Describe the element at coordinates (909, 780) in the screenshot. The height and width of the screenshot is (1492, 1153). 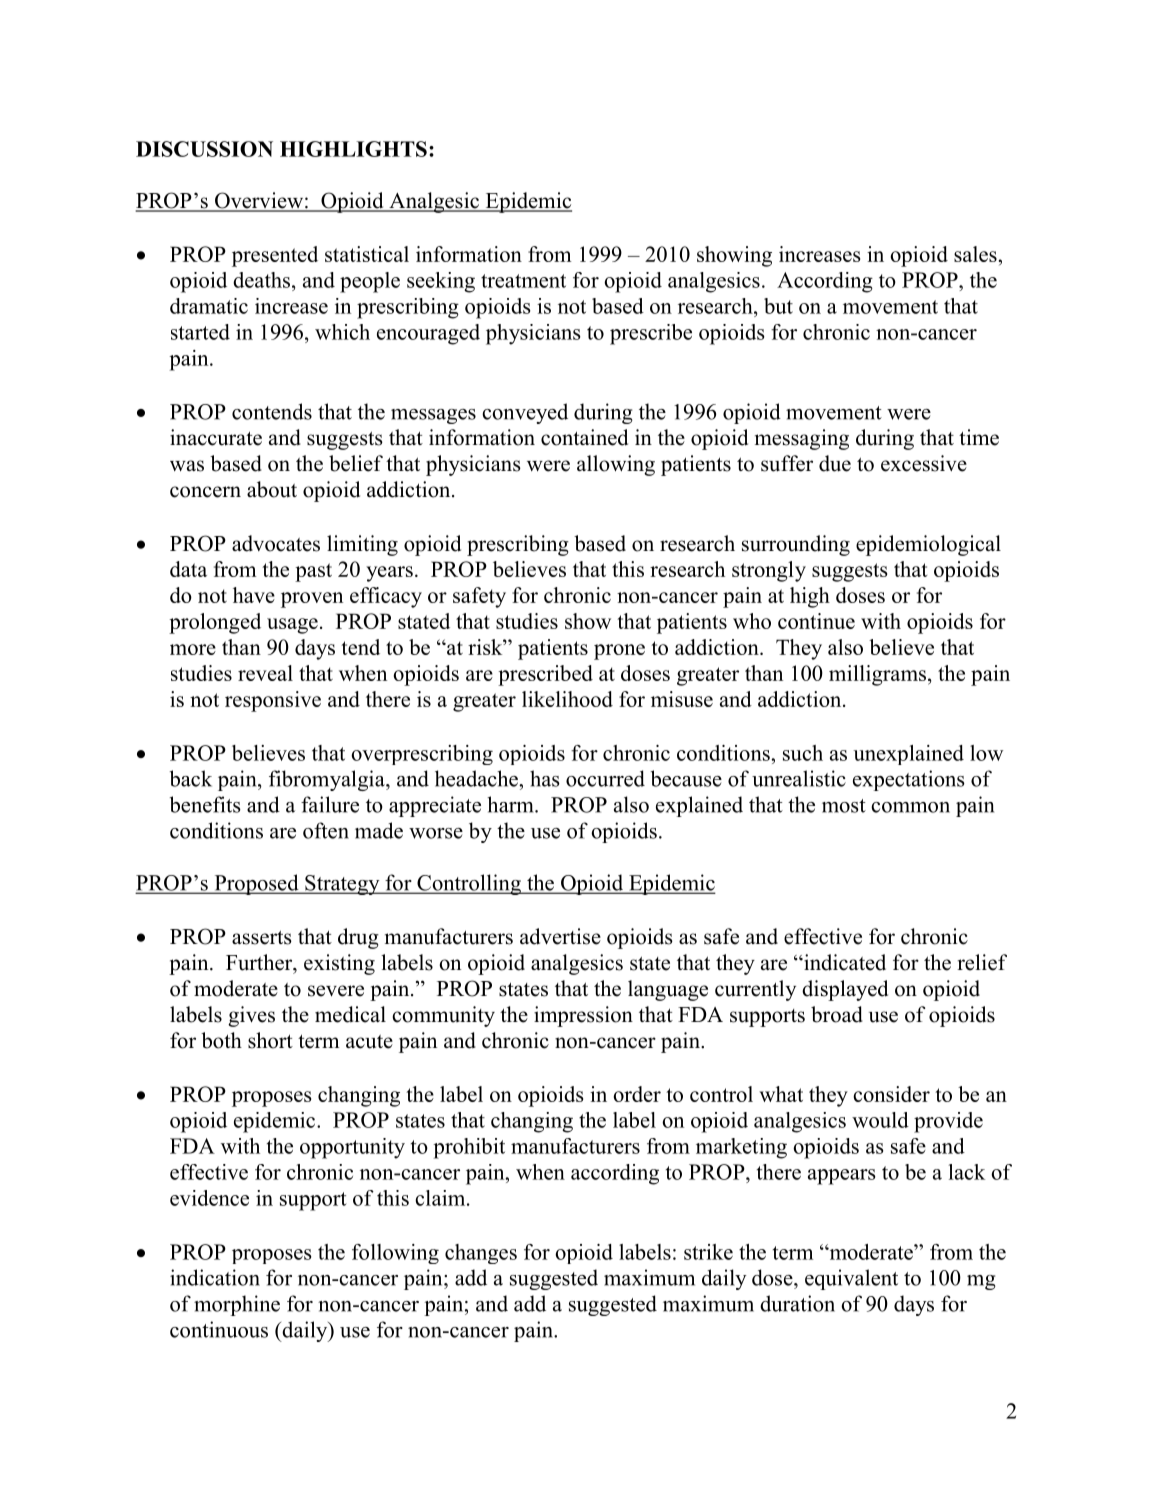
I see `expectations` at that location.
